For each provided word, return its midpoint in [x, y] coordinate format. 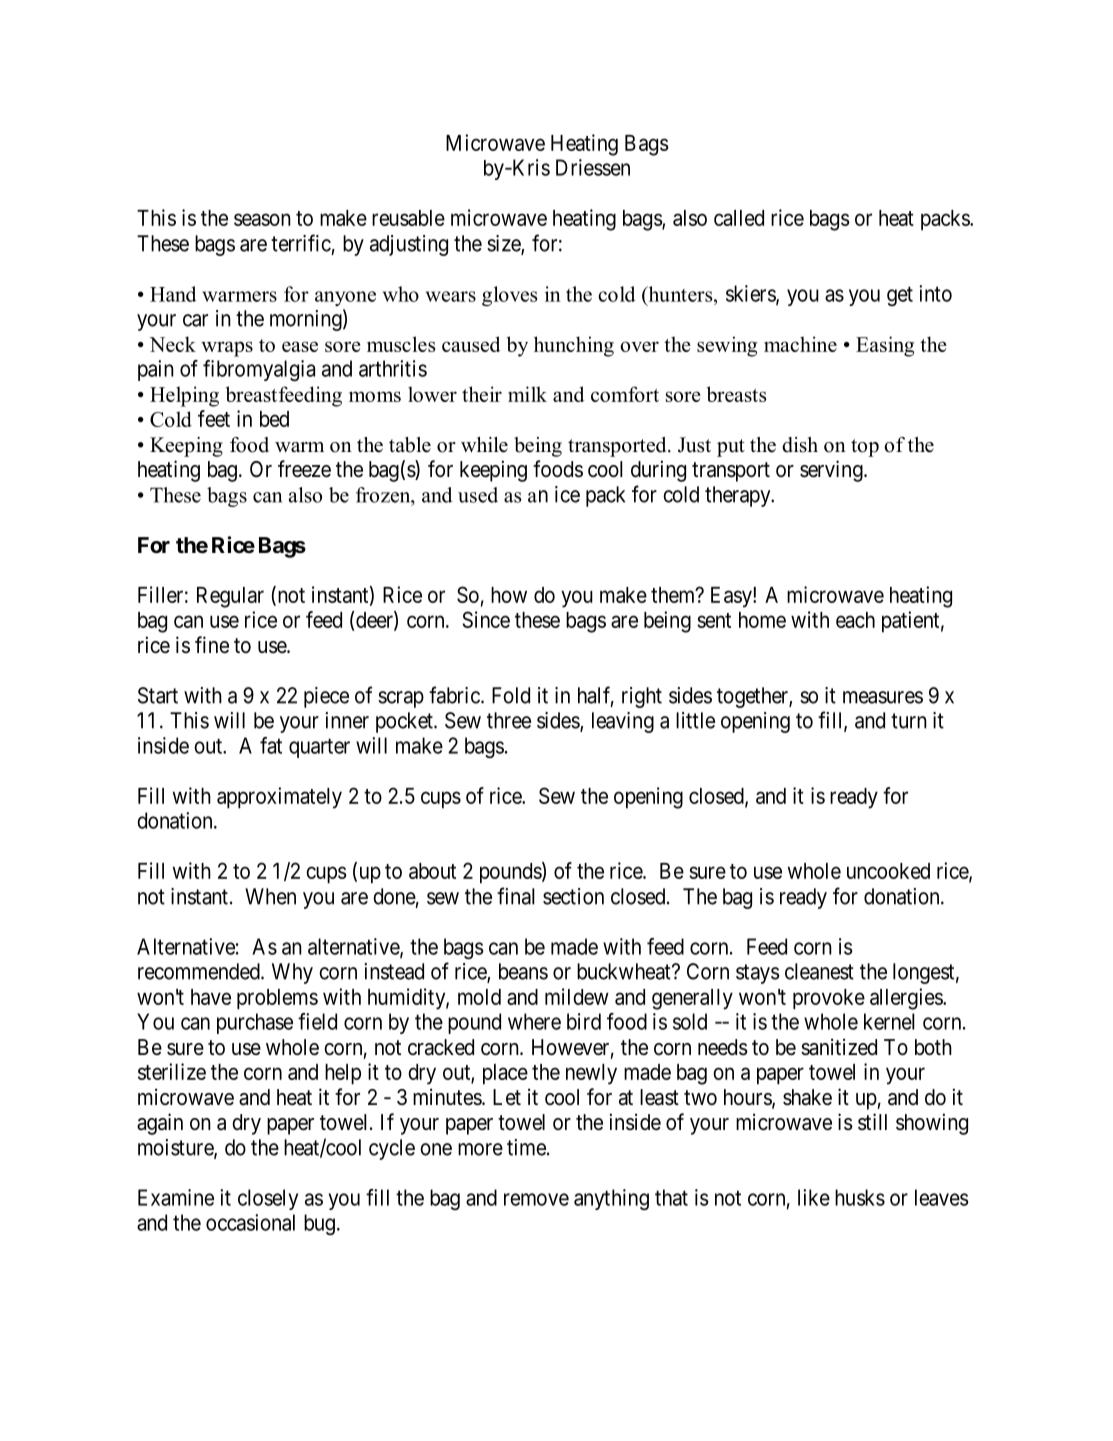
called [739, 218]
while [484, 445]
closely [268, 1199]
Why [292, 973]
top [865, 448]
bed [274, 419]
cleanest [819, 971]
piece [326, 697]
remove [536, 1199]
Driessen [593, 167]
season [262, 219]
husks [860, 1197]
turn [909, 721]
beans [523, 971]
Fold [511, 695]
